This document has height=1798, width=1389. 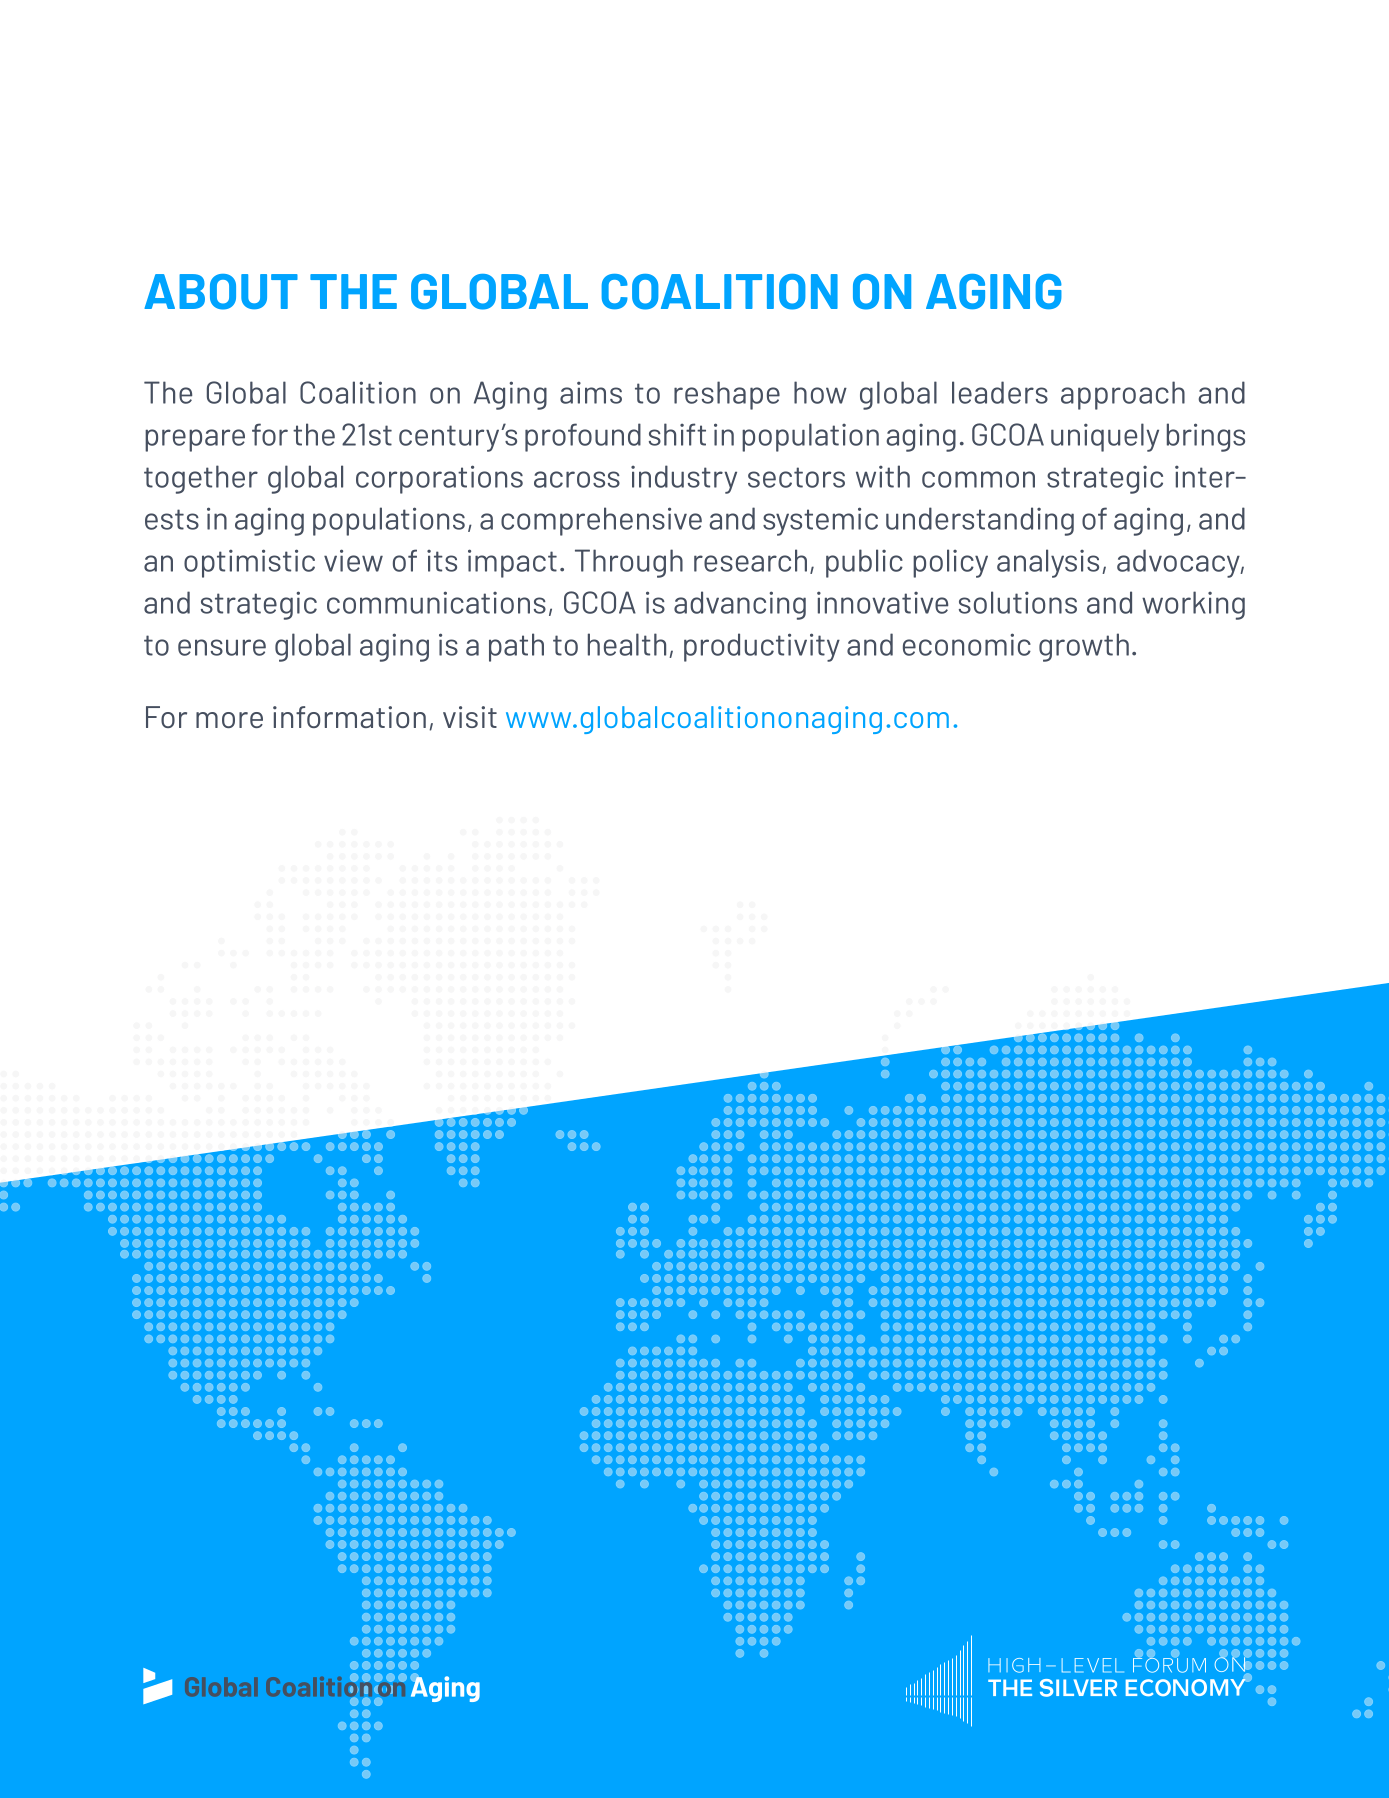 What do you see at coordinates (1000, 392) in the document?
I see `leaders` at bounding box center [1000, 392].
